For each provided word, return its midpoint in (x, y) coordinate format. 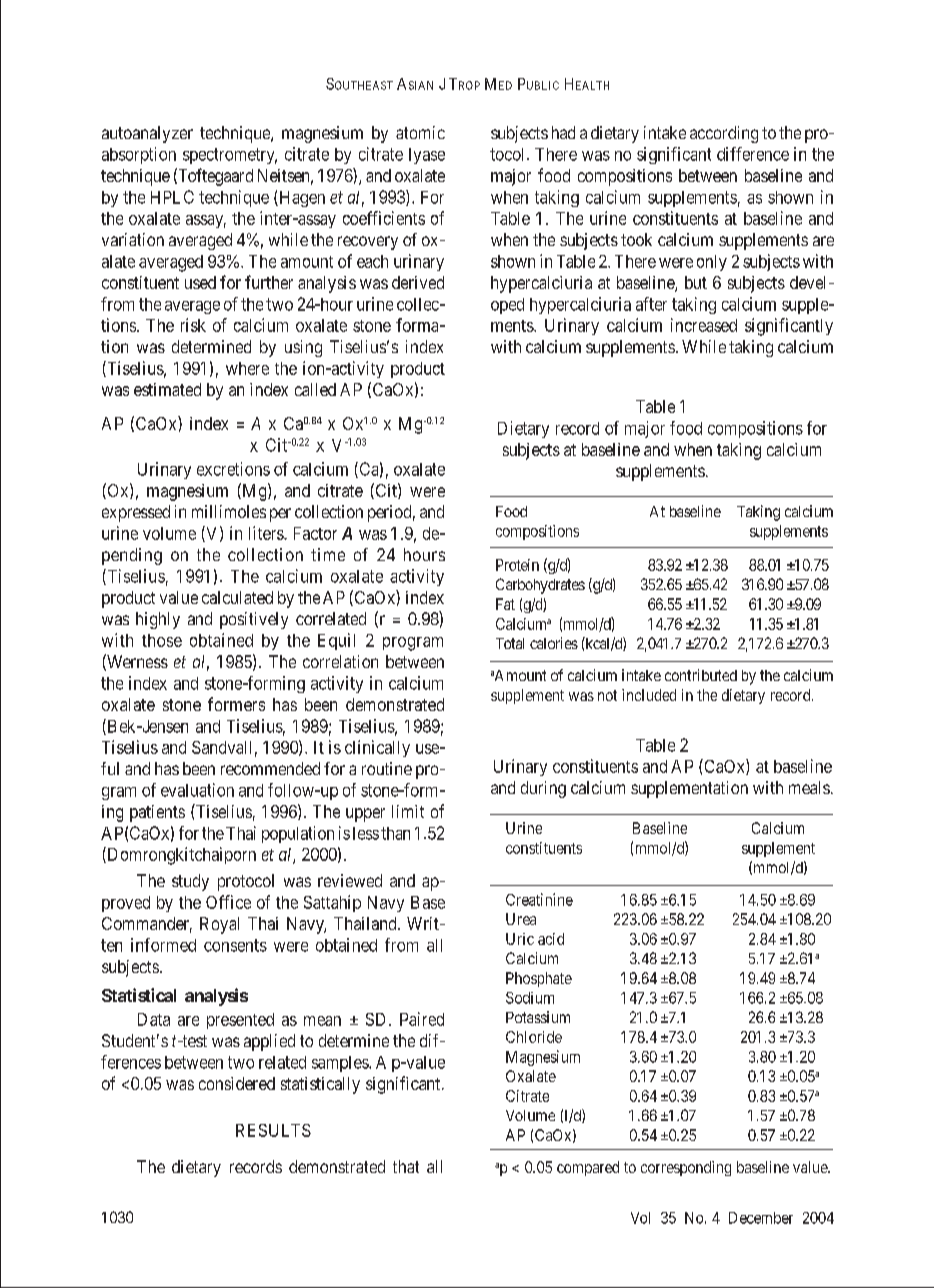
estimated (167, 389)
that (406, 1166)
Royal (219, 925)
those (162, 640)
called (315, 389)
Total (510, 643)
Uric (520, 939)
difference (753, 154)
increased (704, 325)
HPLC (172, 197)
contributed (701, 675)
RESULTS (273, 1130)
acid (551, 939)
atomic (420, 132)
